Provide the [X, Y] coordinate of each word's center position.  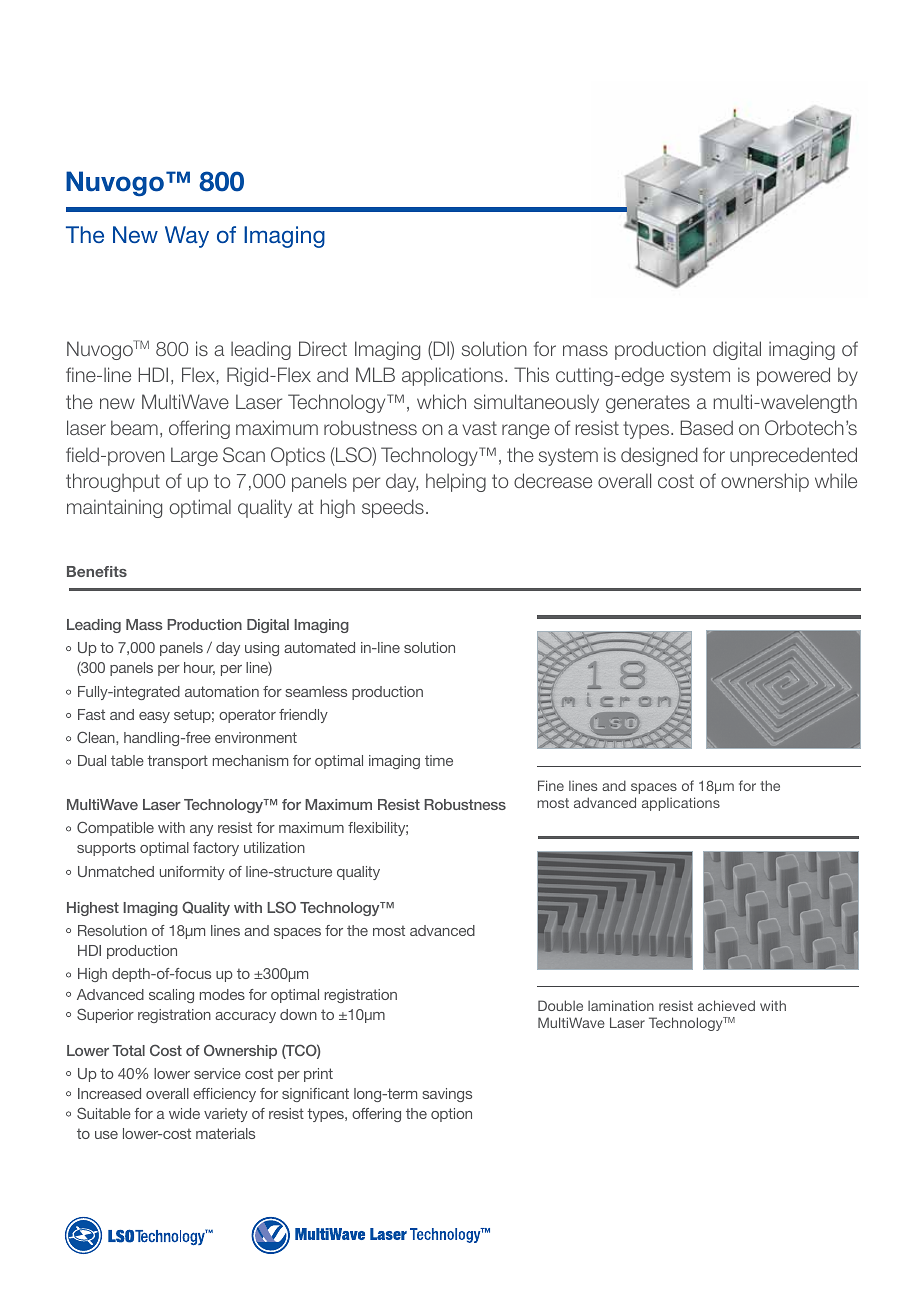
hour [199, 668]
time [439, 760]
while [836, 480]
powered [793, 376]
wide [184, 1113]
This [531, 374]
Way [187, 237]
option [451, 1115]
